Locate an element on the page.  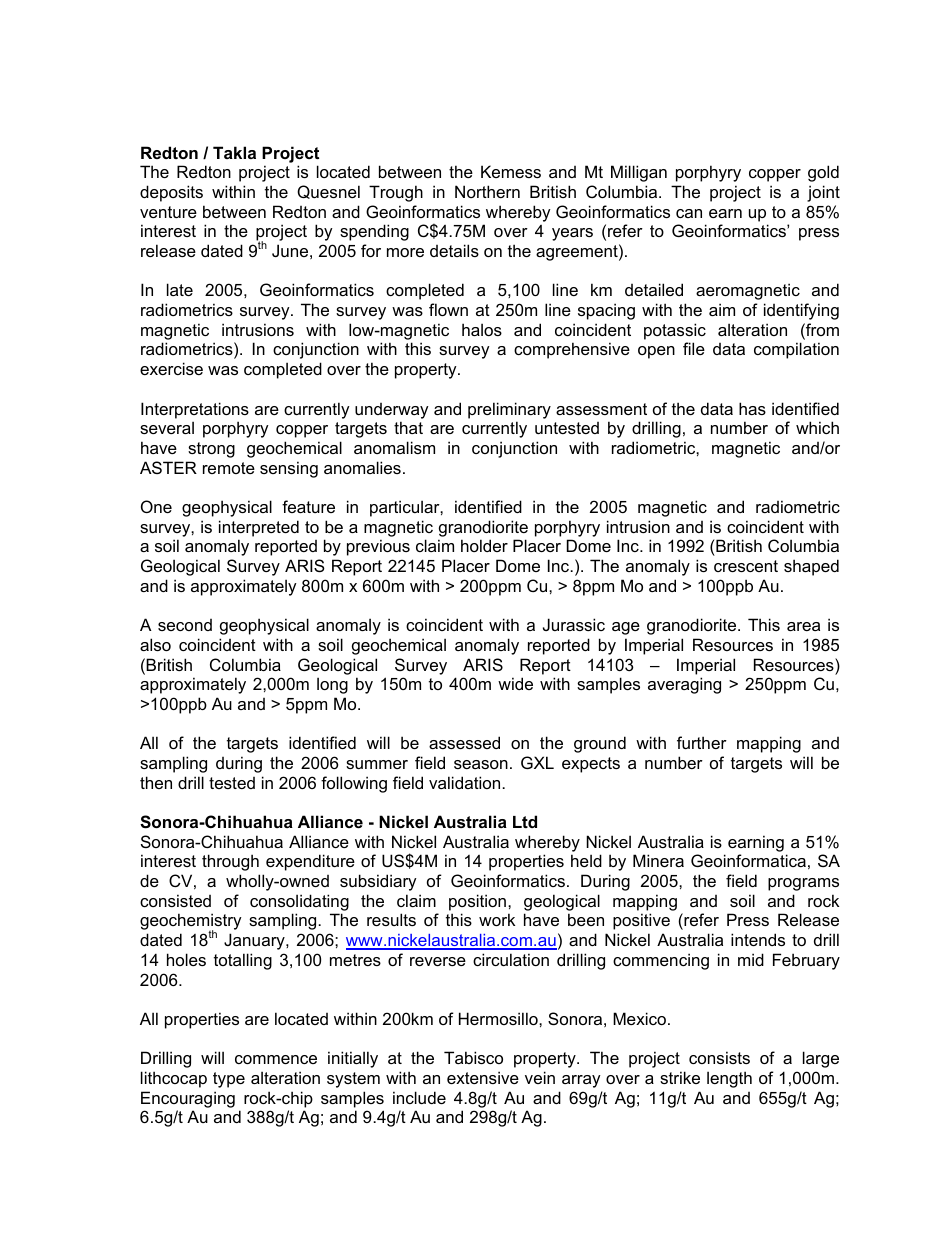
extensive is located at coordinates (483, 1077).
